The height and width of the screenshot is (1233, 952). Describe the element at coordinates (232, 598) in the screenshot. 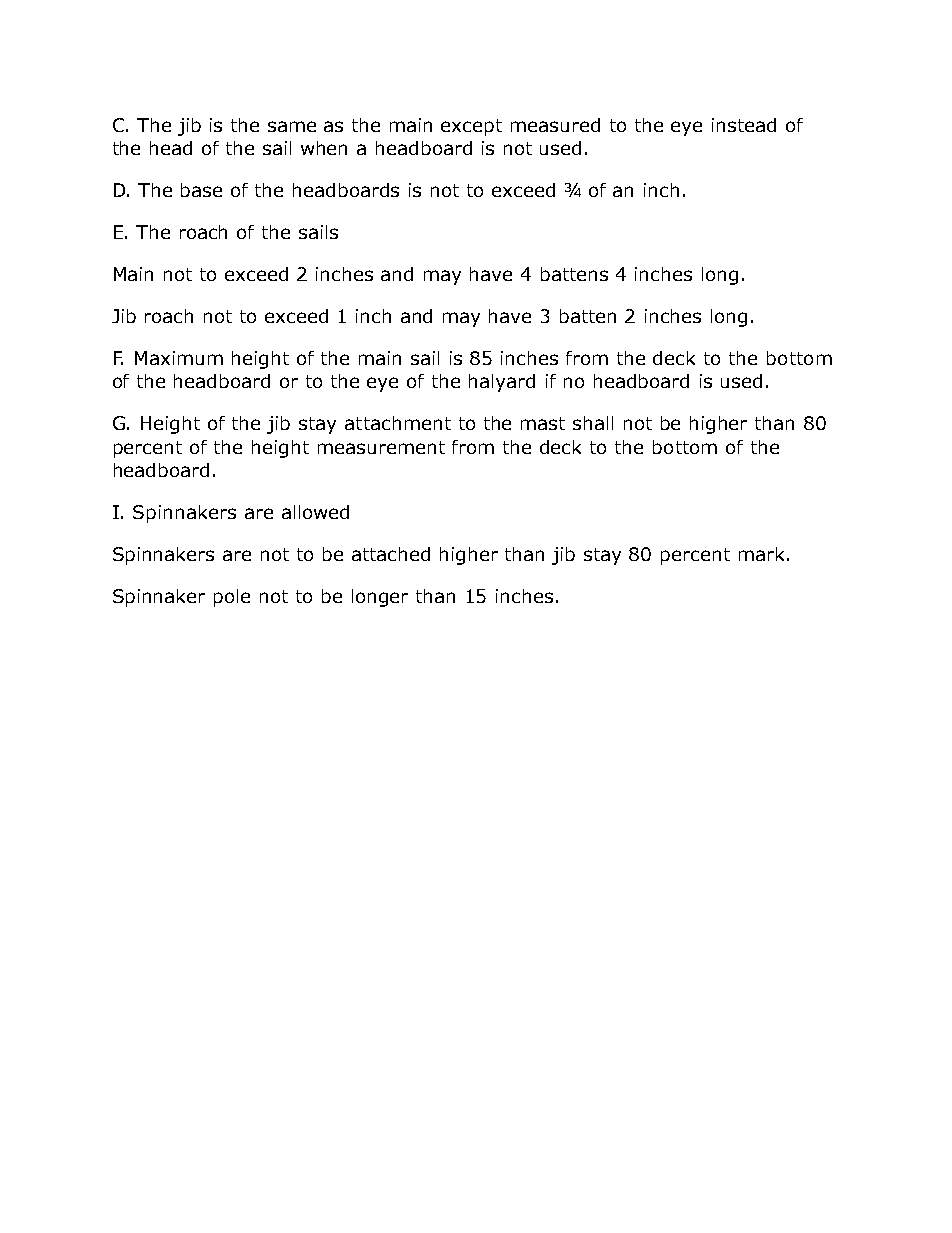

I see `pole` at that location.
